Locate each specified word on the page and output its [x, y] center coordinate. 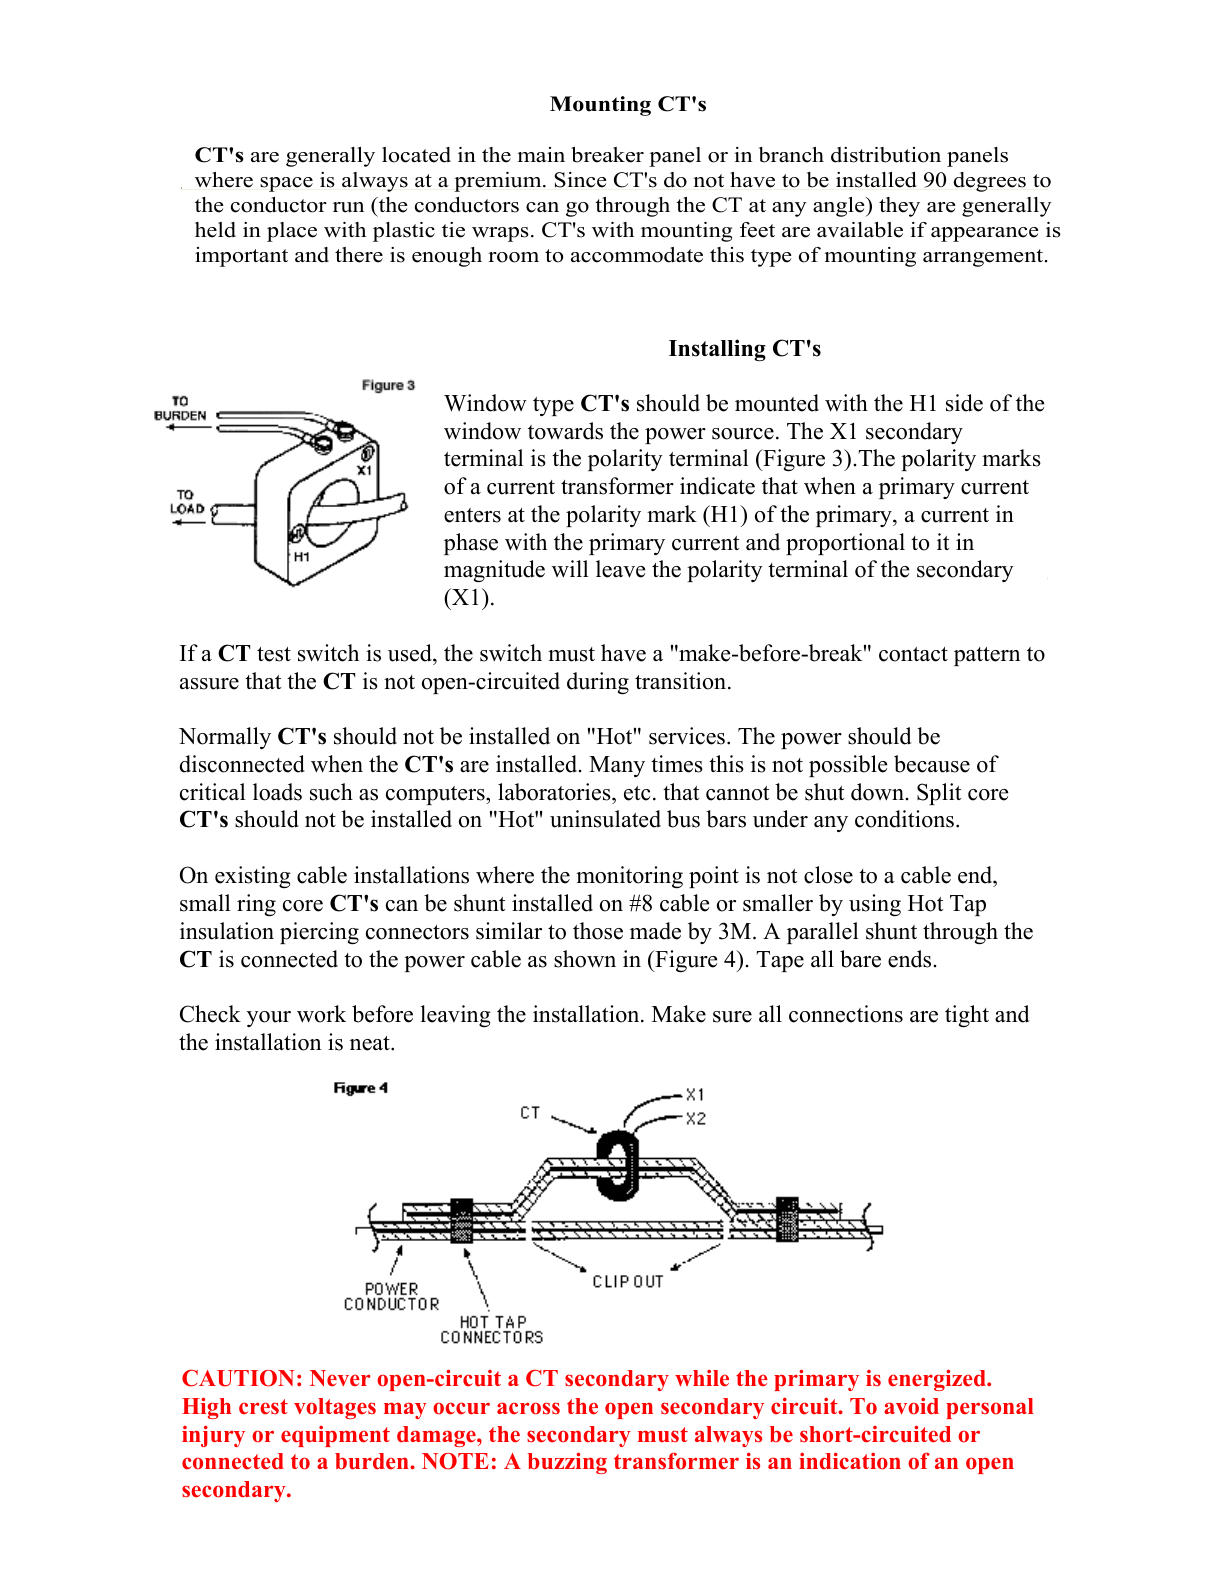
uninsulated [605, 819]
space [286, 184]
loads [277, 792]
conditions [904, 819]
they [899, 207]
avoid [911, 1406]
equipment [335, 1436]
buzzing [567, 1463]
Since [581, 180]
